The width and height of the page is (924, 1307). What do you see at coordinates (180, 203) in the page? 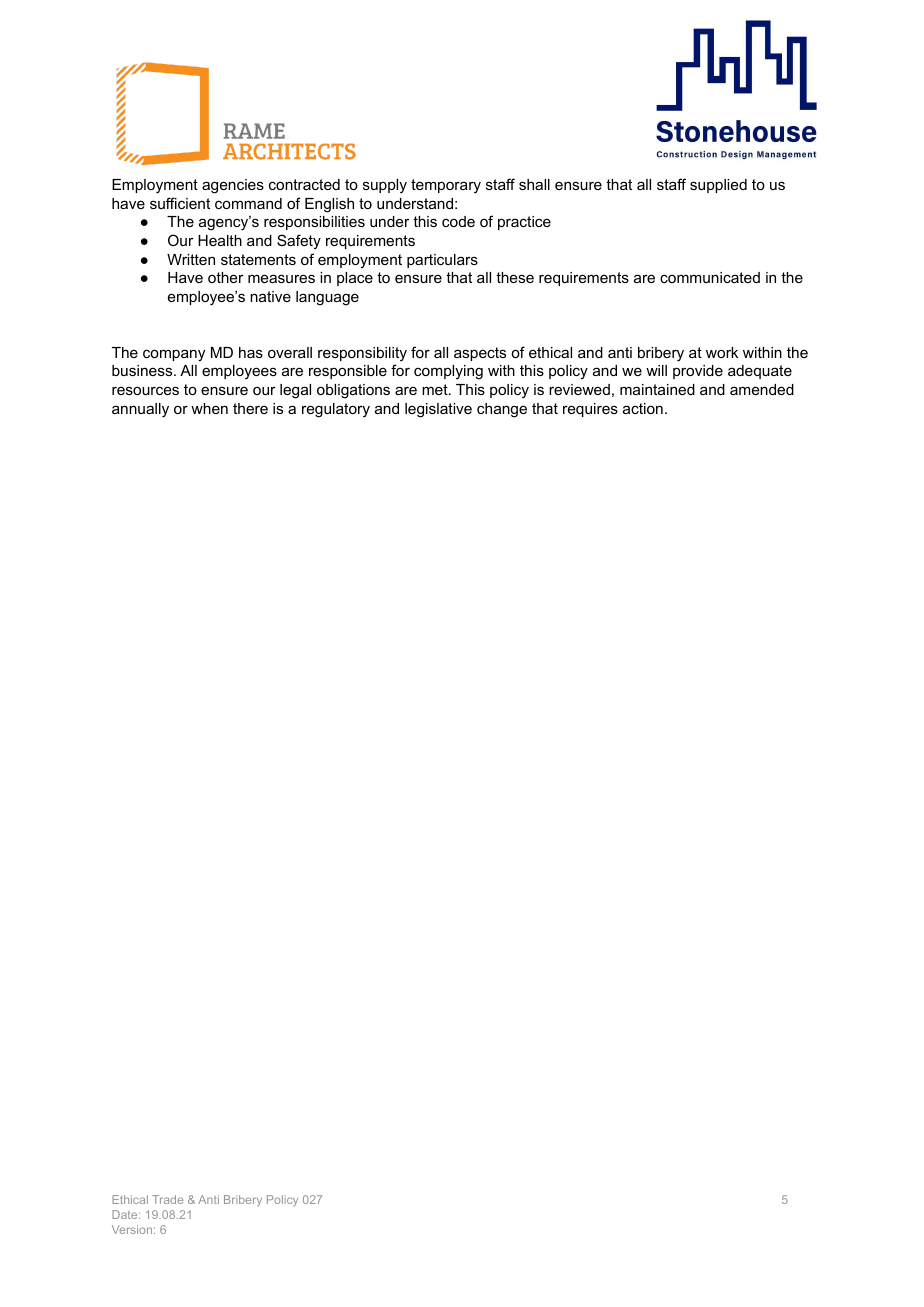
I see `sufficient` at bounding box center [180, 203].
